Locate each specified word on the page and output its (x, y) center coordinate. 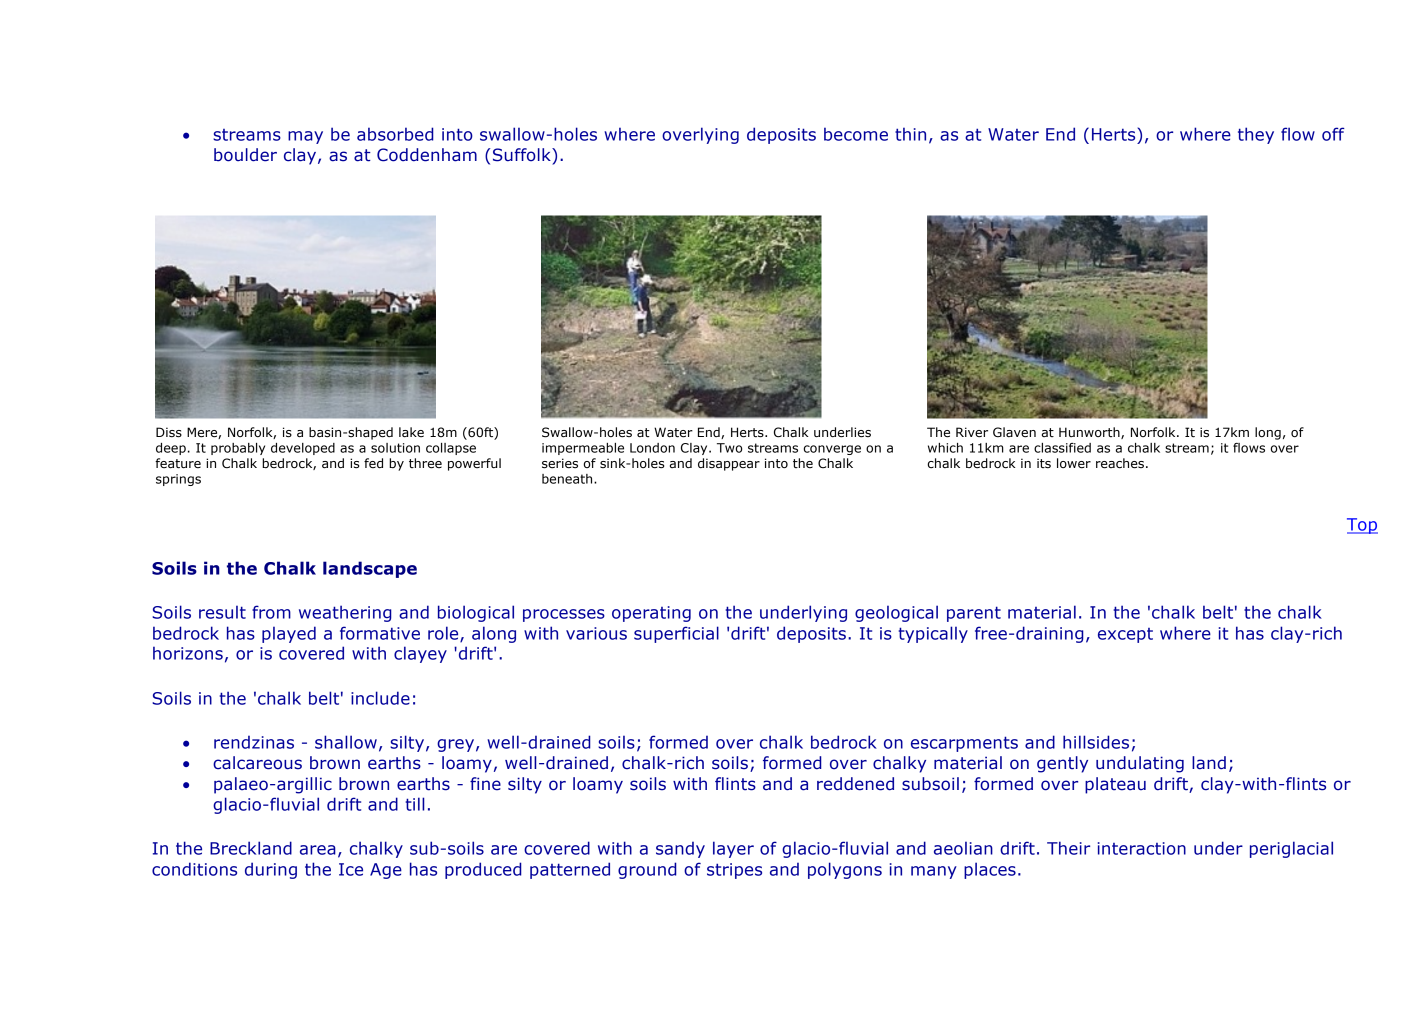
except (1125, 635)
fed (373, 463)
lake (411, 432)
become (856, 134)
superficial (676, 634)
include (380, 698)
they (1256, 135)
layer (733, 849)
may (305, 137)
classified (1062, 448)
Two (729, 448)
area (318, 850)
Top (1362, 526)
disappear (729, 464)
